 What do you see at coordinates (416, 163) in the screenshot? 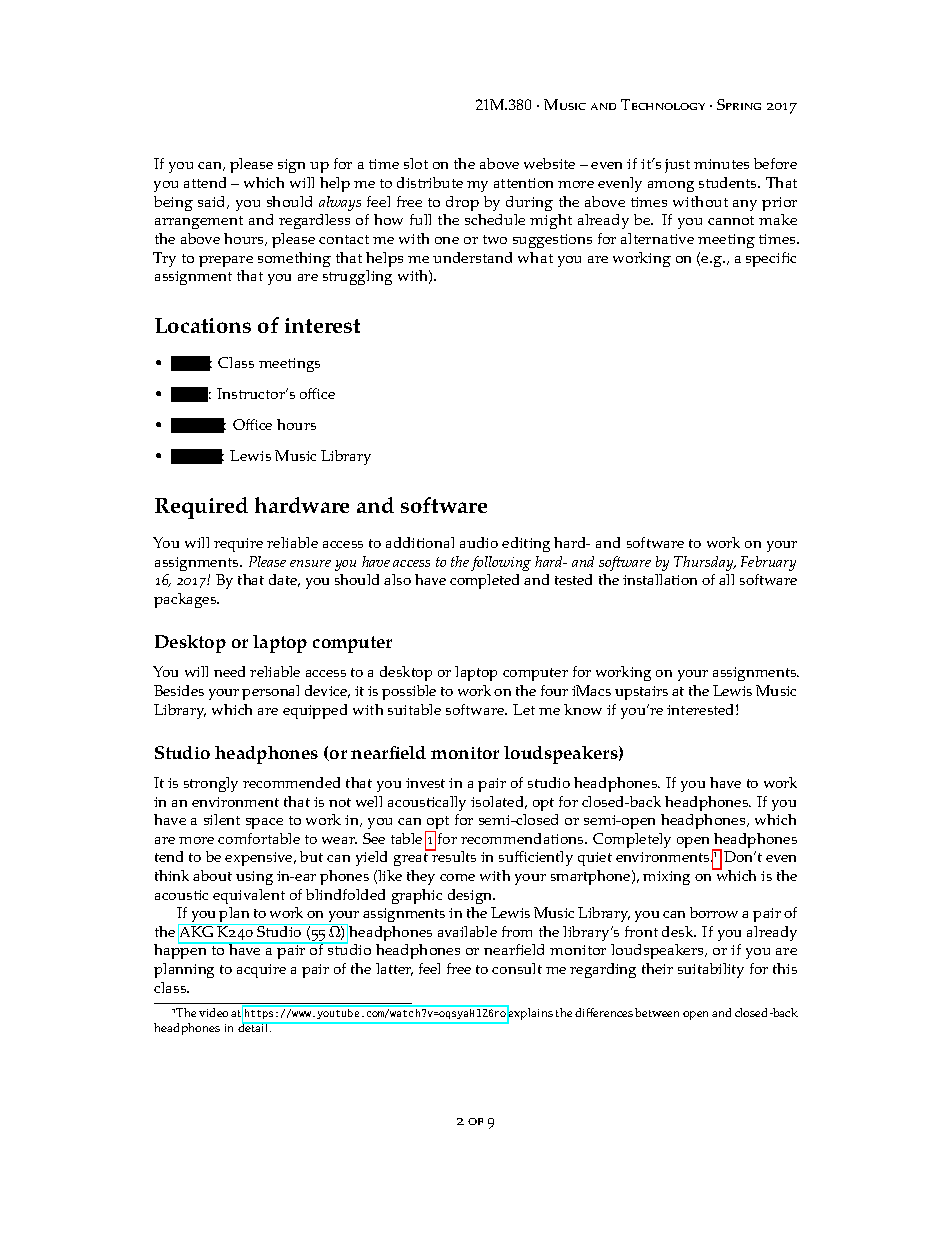
I see `slot` at bounding box center [416, 163].
